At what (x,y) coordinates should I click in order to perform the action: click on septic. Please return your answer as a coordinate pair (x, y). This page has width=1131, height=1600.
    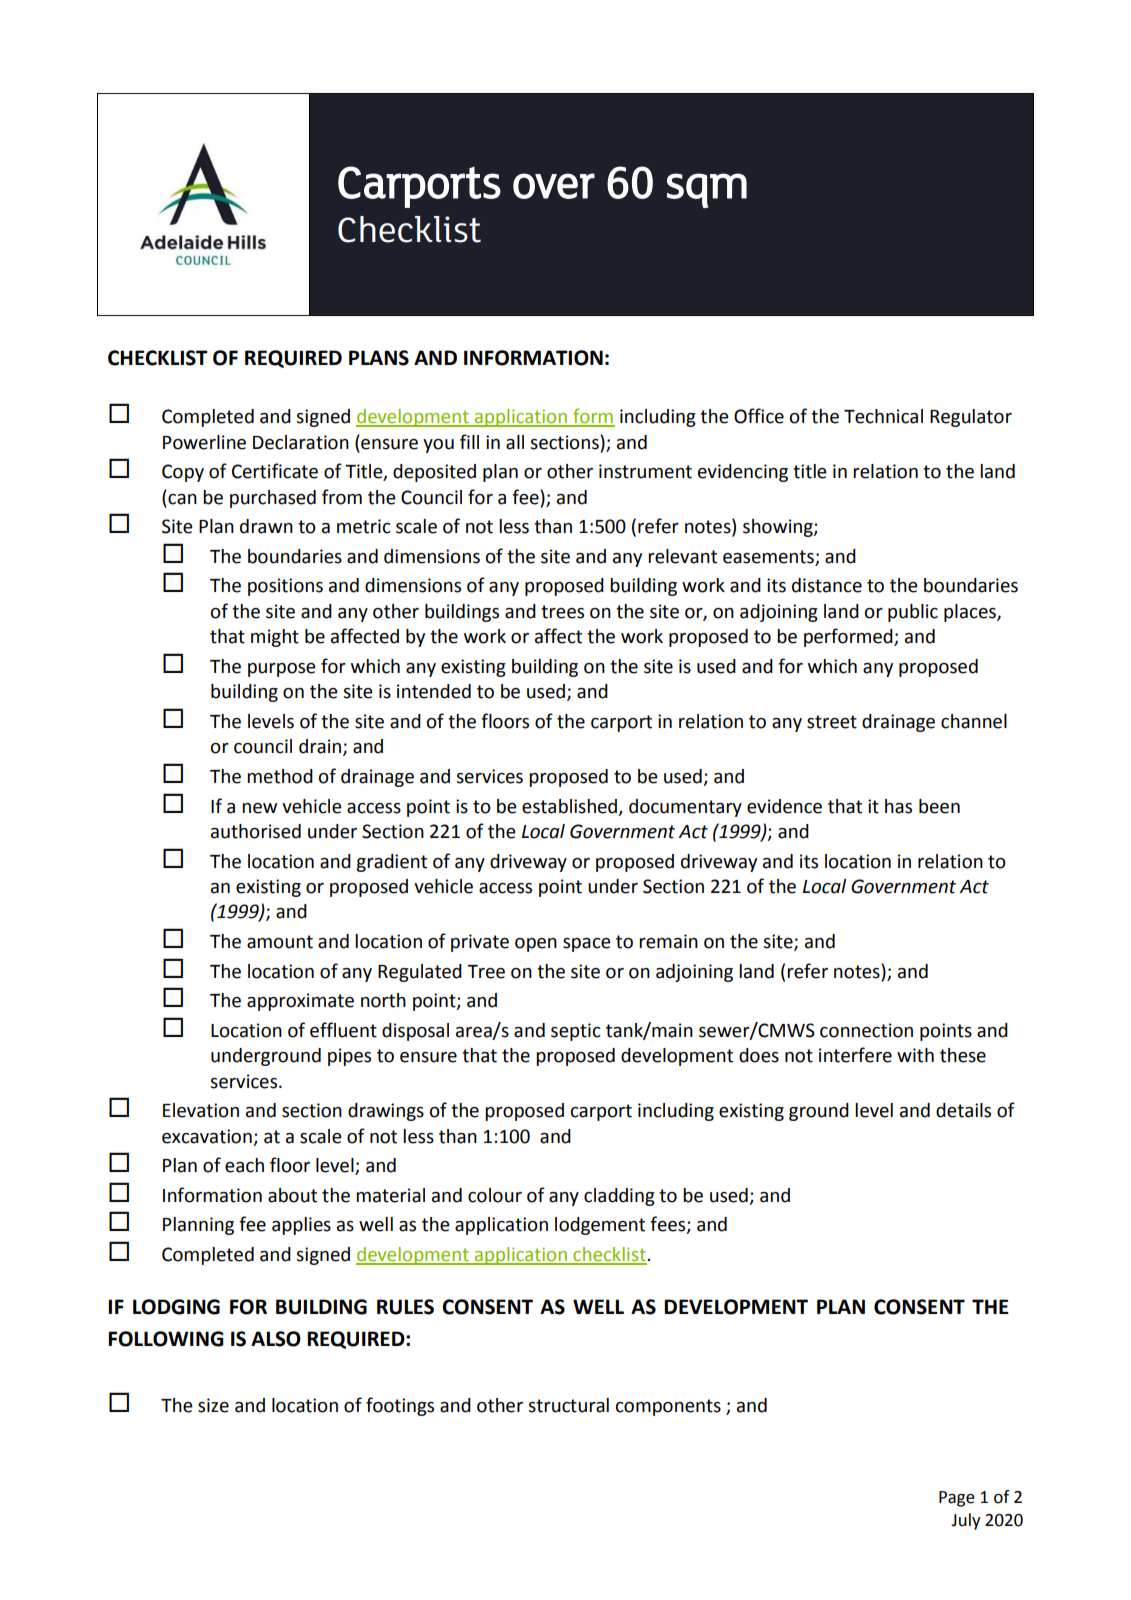
    Looking at the image, I should click on (576, 1032).
